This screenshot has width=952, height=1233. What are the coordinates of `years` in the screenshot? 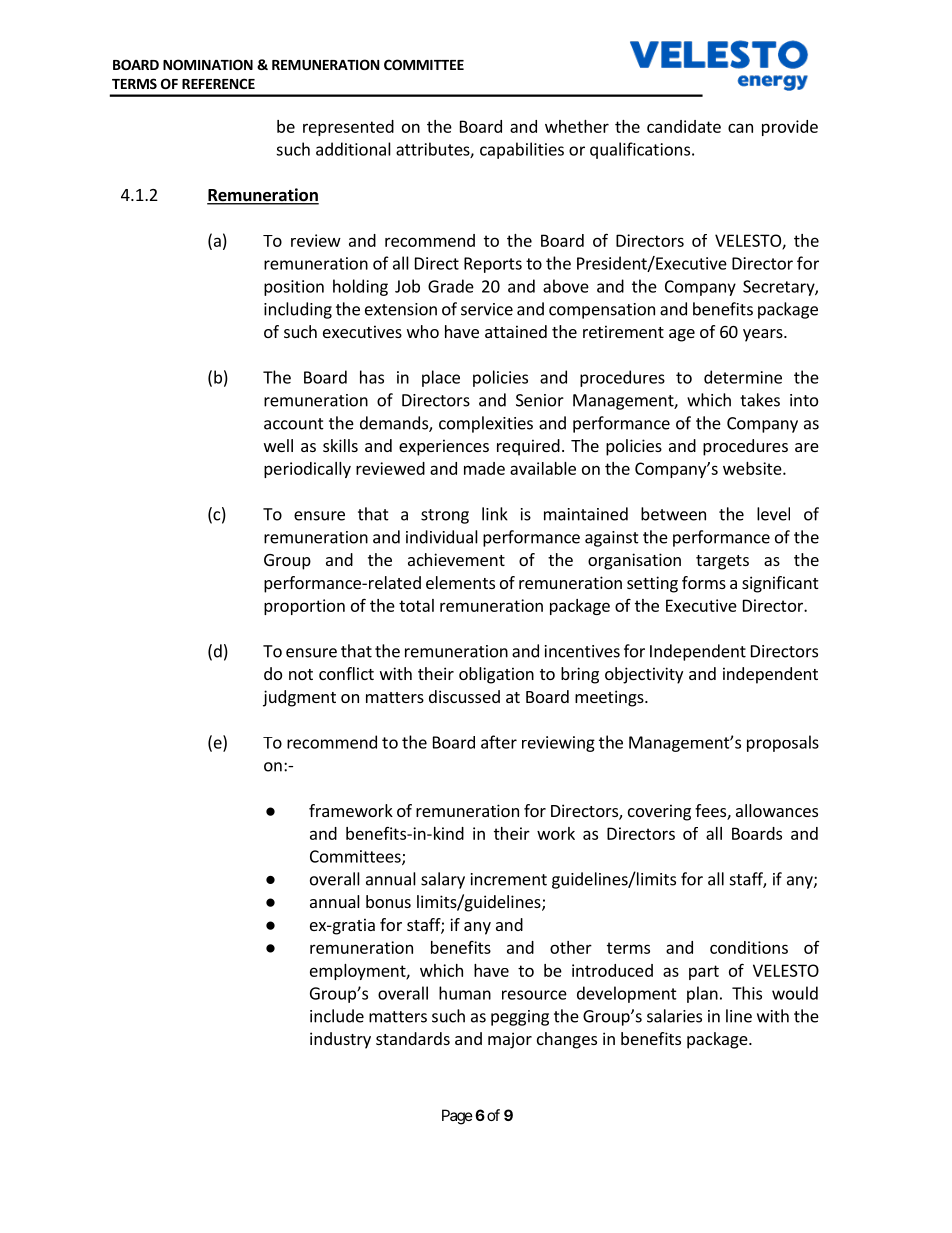 It's located at (764, 335).
